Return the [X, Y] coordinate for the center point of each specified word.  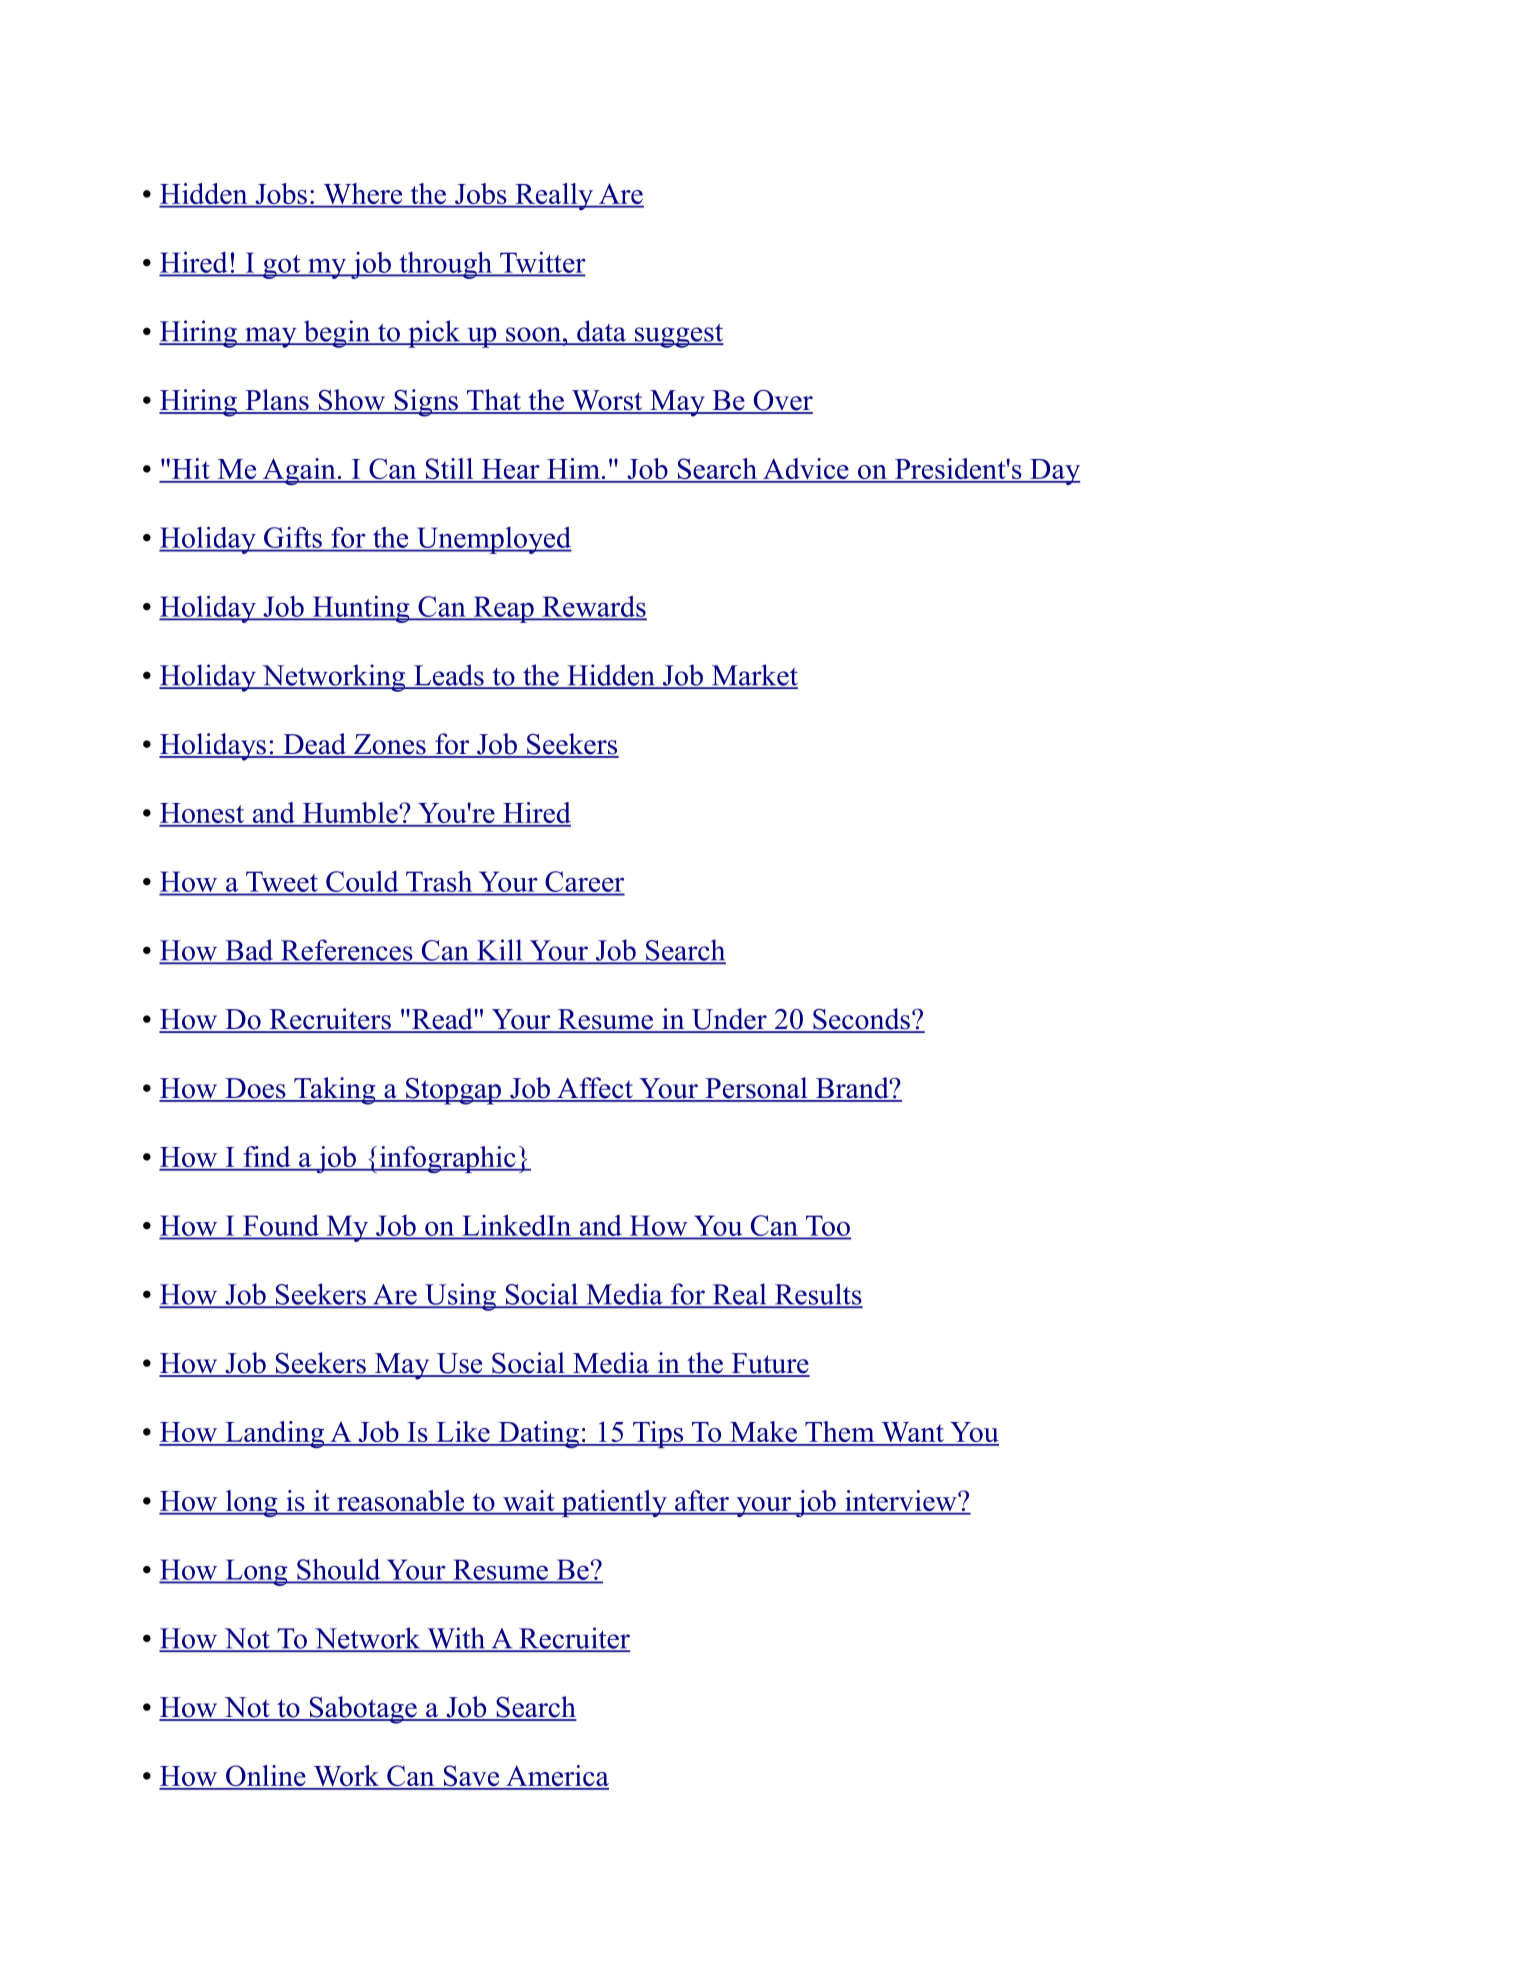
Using [460, 1297]
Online [266, 1777]
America [556, 1777]
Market [753, 676]
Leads [449, 676]
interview [901, 1502]
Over [782, 401]
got [282, 267]
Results [817, 1295]
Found [281, 1225]
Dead [315, 745]
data [601, 332]
